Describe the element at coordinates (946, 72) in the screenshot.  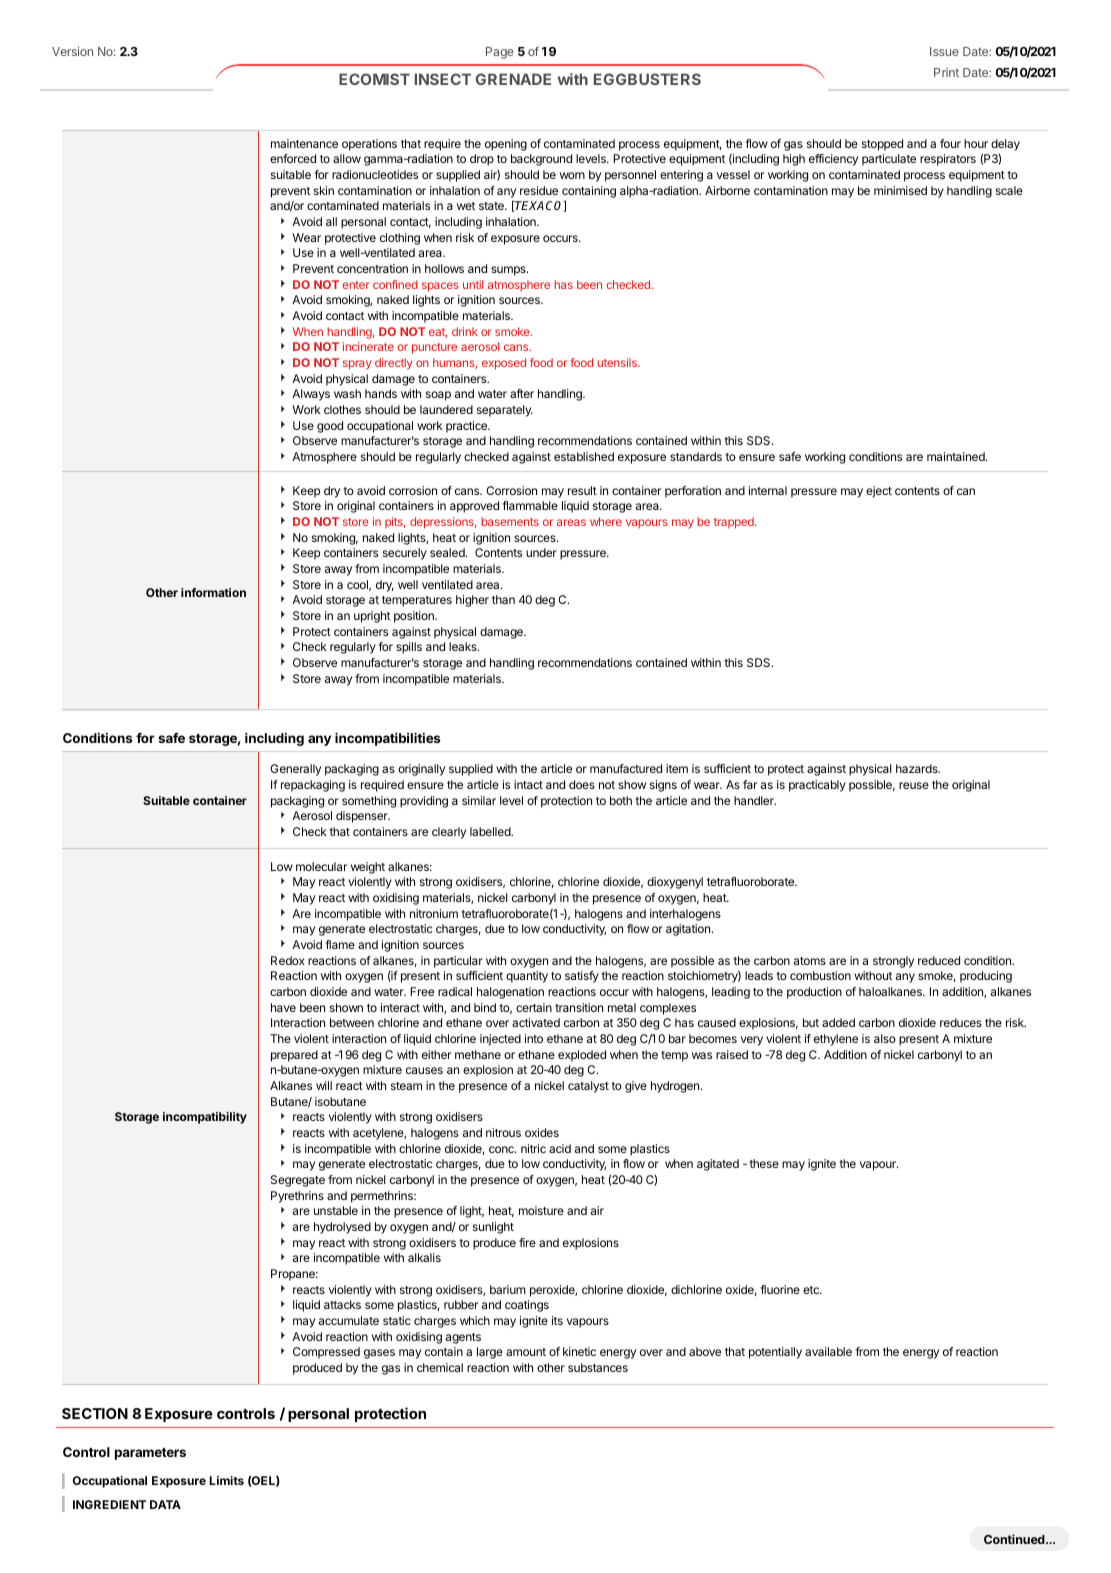
I see `Print` at that location.
